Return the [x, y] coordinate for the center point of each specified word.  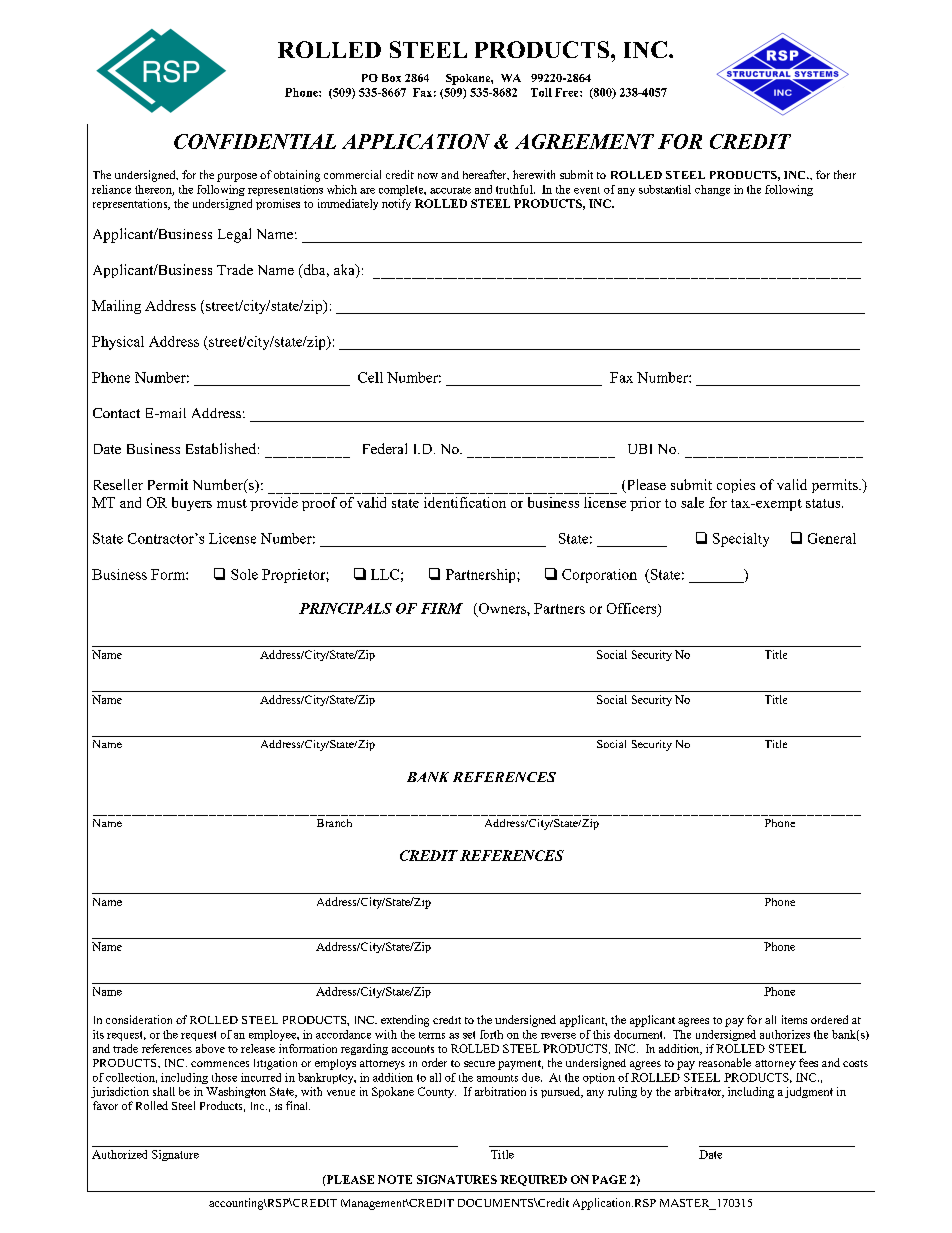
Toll [541, 92]
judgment [809, 1092]
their [845, 174]
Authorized [119, 1154]
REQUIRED [533, 1180]
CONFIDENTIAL [255, 141]
